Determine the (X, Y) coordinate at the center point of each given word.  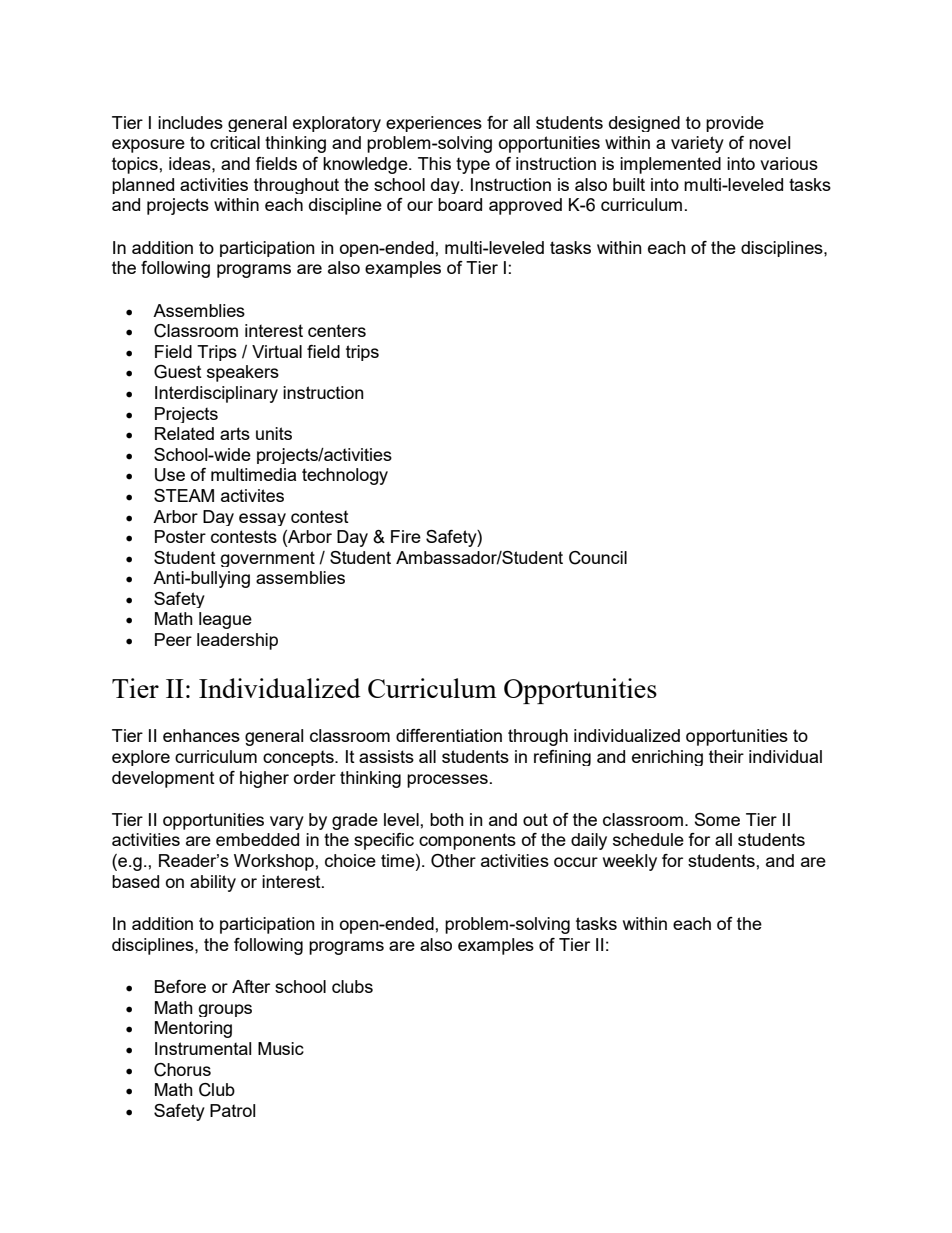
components (467, 841)
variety (697, 144)
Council (598, 558)
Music (281, 1048)
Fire (406, 536)
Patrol (232, 1110)
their (726, 756)
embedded (257, 839)
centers (337, 331)
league (225, 620)
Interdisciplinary (216, 394)
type (473, 166)
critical (235, 142)
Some (717, 819)
